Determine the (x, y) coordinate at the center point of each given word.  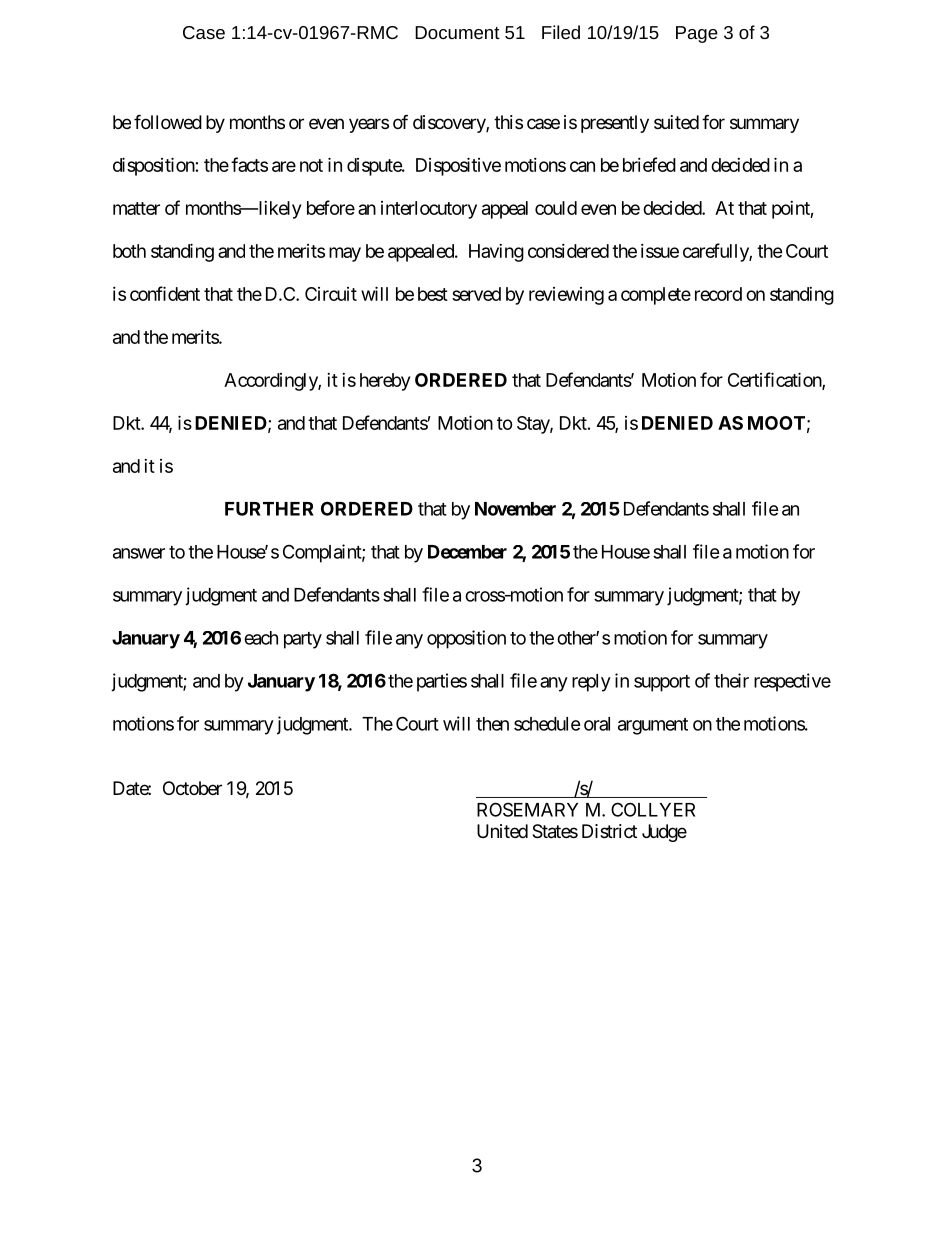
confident (165, 293)
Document (457, 32)
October (192, 788)
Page (697, 34)
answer (139, 553)
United (502, 831)
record (718, 294)
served (476, 294)
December (467, 552)
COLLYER (653, 809)
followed (168, 121)
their (731, 680)
